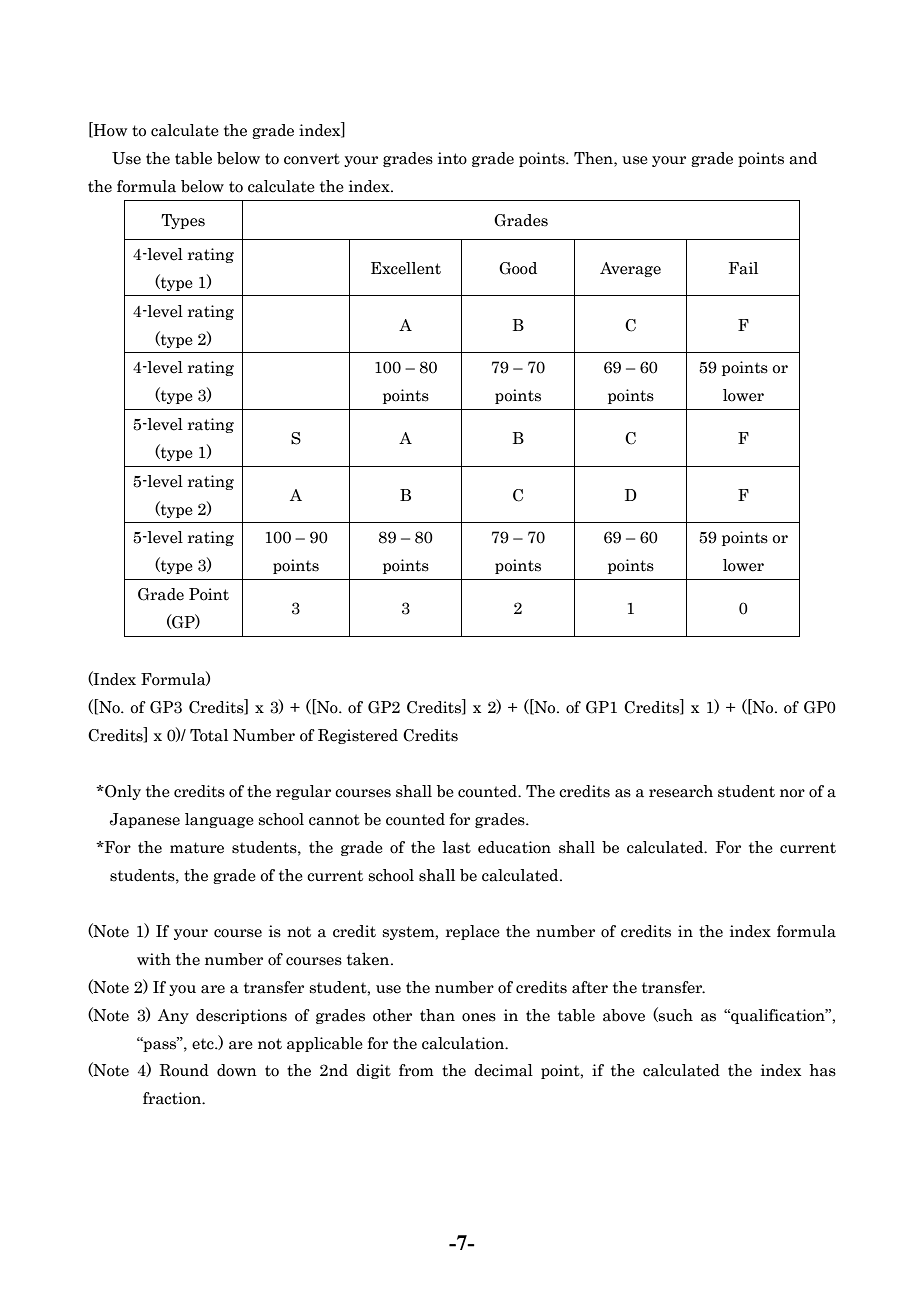  Describe the element at coordinates (312, 159) in the image. I see `convert` at that location.
